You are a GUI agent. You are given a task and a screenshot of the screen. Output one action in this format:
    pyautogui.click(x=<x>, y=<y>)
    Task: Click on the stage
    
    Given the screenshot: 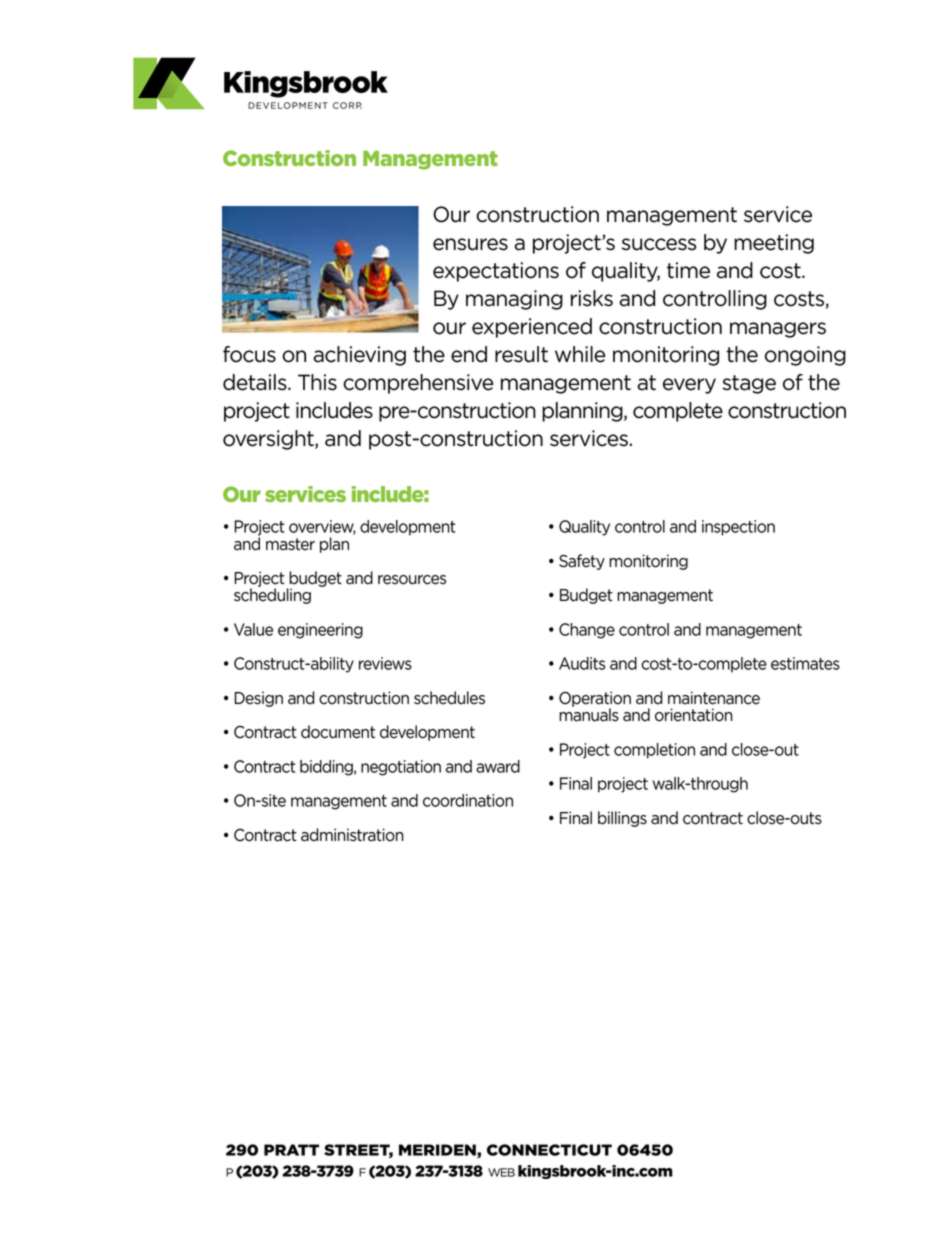 What is the action you would take?
    pyautogui.click(x=749, y=384)
